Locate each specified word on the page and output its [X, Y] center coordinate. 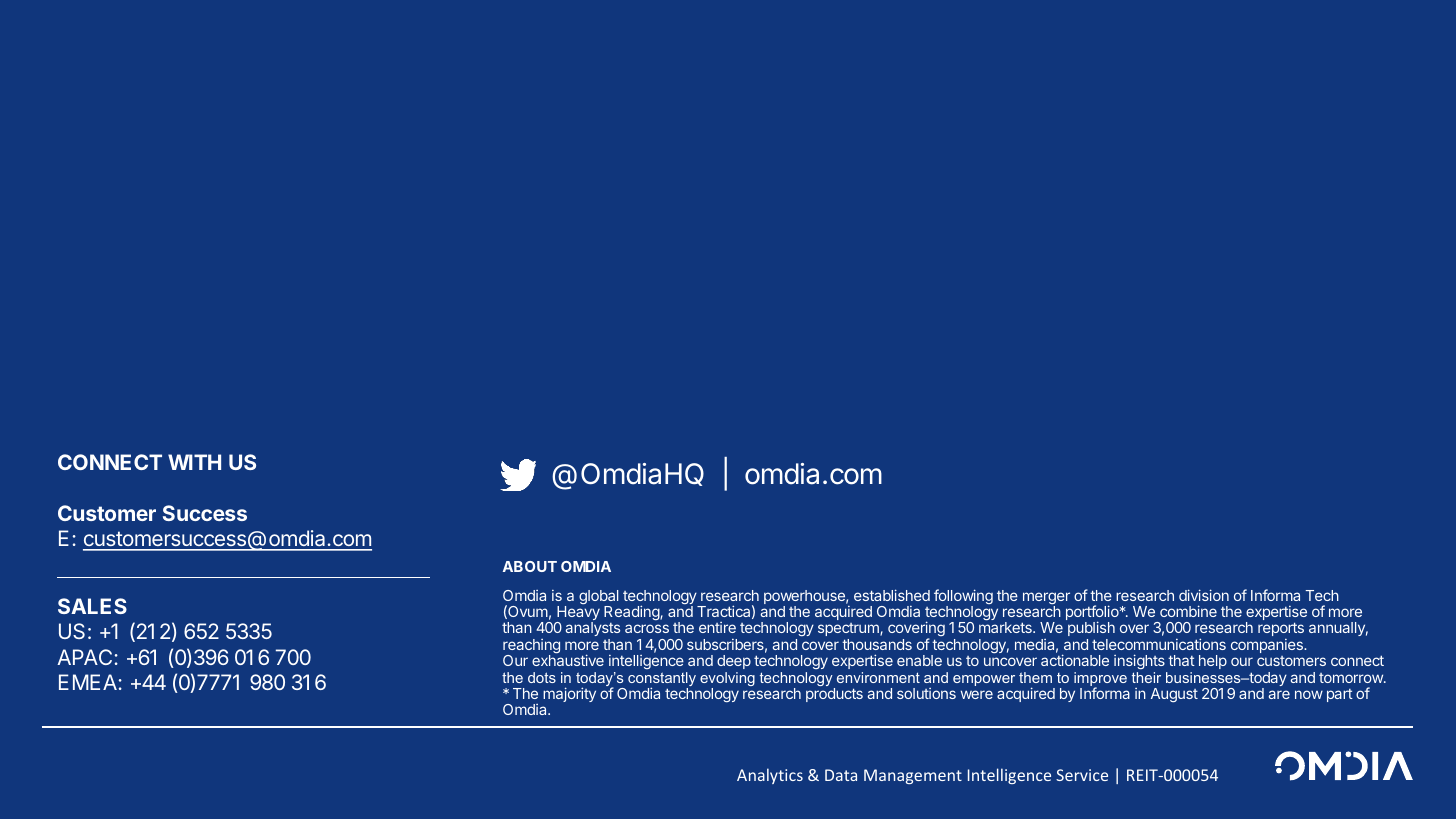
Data [841, 775]
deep [734, 662]
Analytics [770, 776]
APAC [84, 657]
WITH [194, 462]
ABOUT [530, 566]
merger [1046, 599]
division [1204, 595]
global [598, 598]
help [1213, 662]
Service [1082, 775]
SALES [92, 606]
